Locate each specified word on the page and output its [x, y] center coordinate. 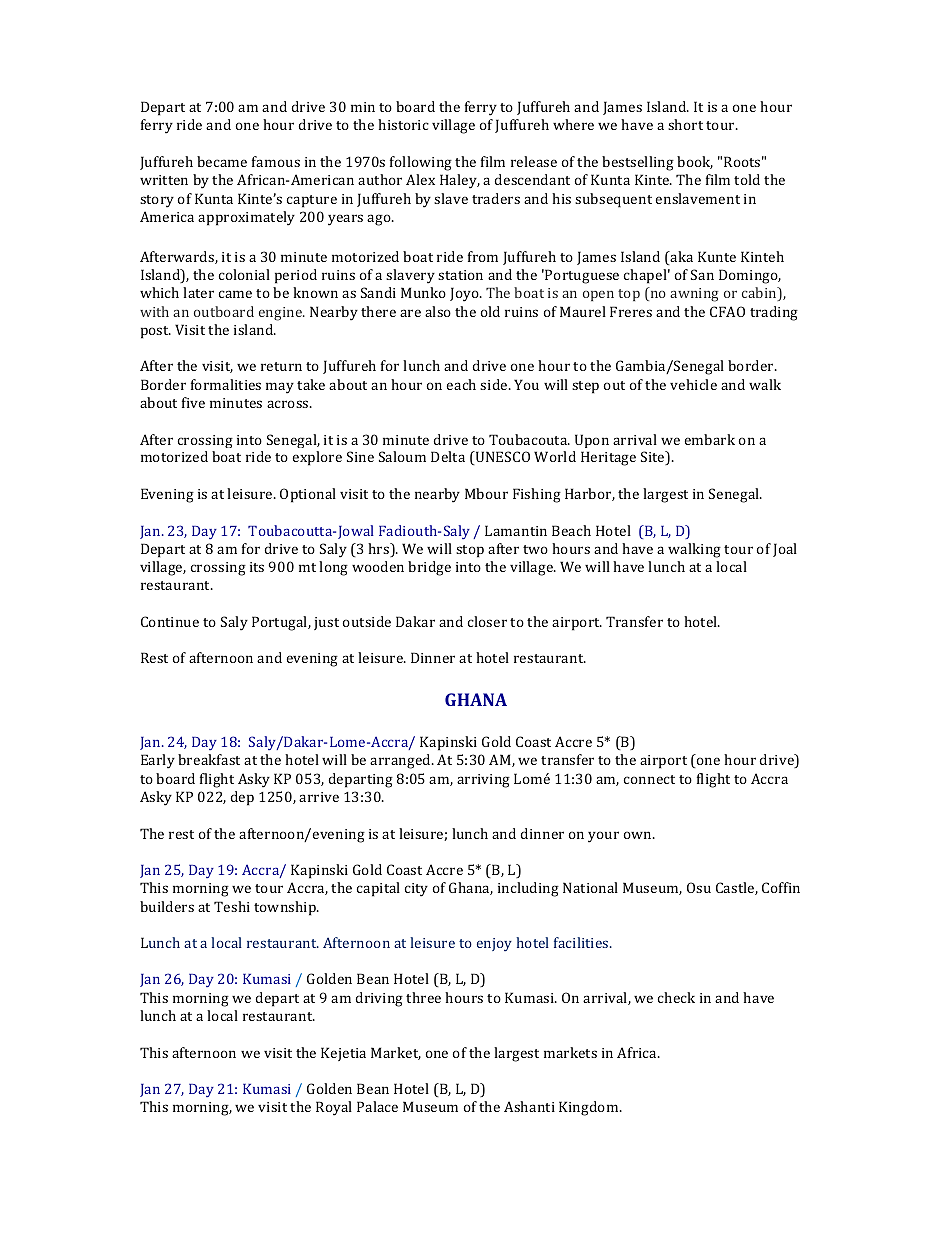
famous [276, 161]
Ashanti [529, 1106]
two [535, 549]
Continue [170, 621]
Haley [460, 181]
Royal [334, 1108]
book [695, 162]
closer [487, 621]
